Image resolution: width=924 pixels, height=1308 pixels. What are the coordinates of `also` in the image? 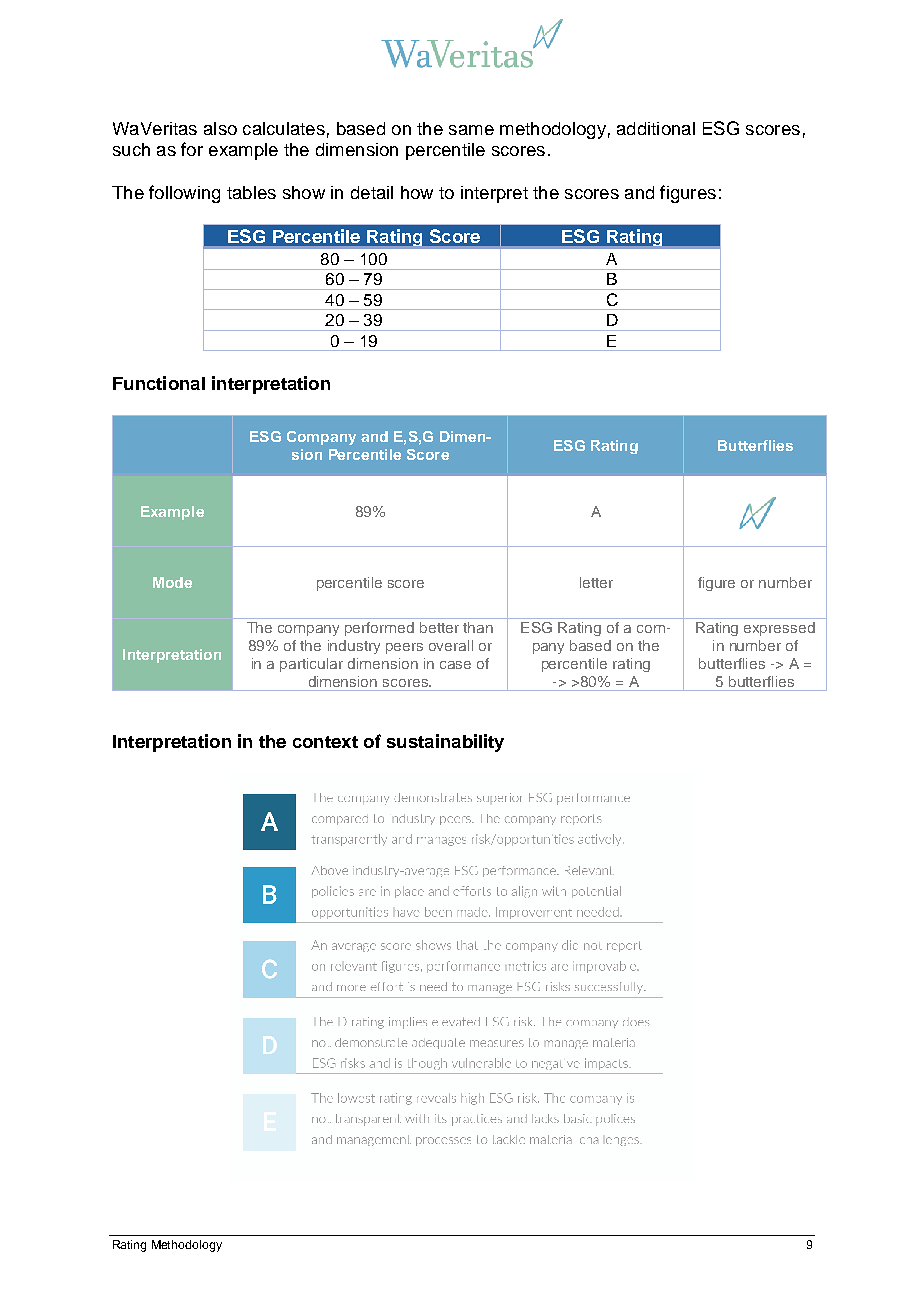 It's located at (220, 128).
